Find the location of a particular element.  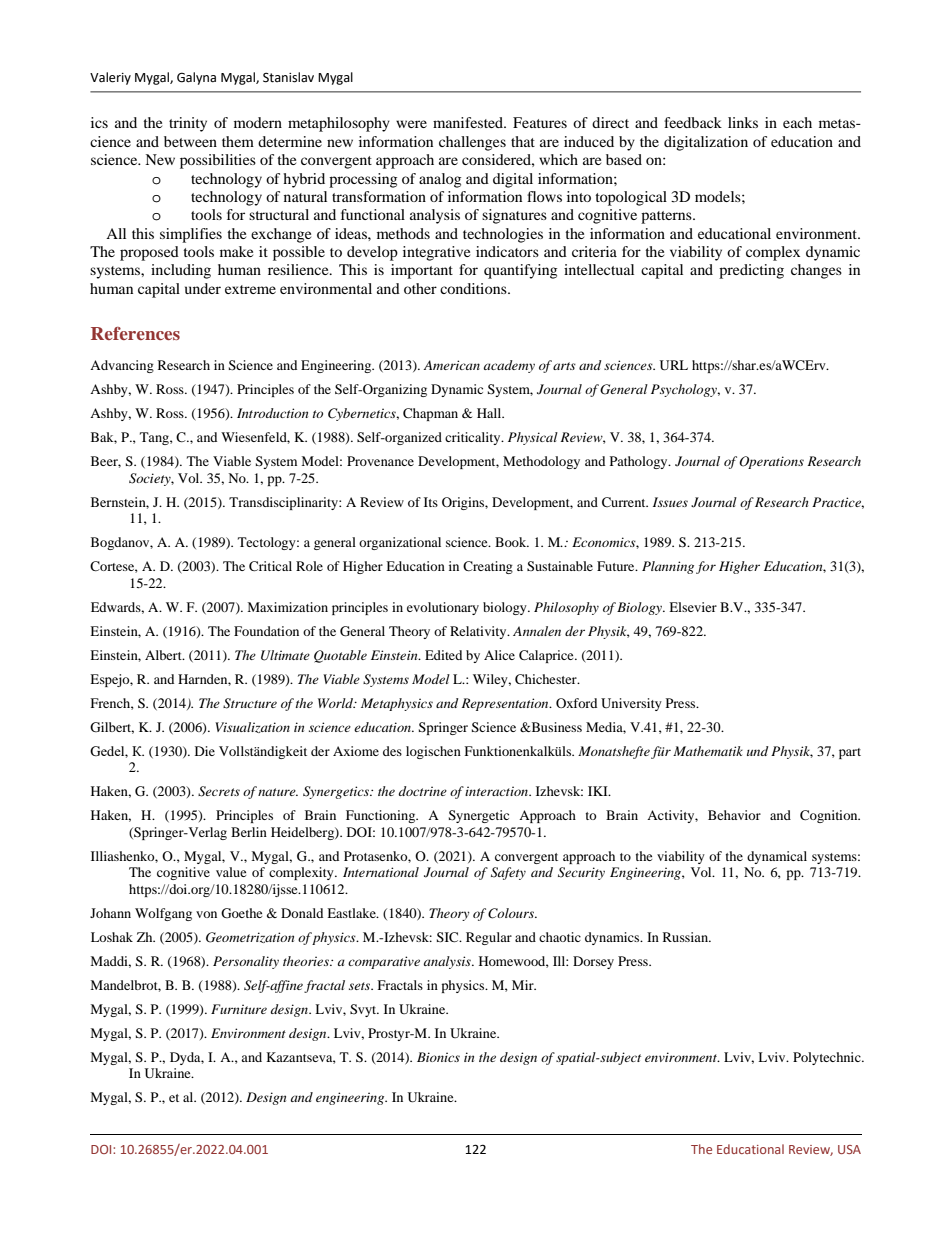

Furniture is located at coordinates (239, 1009).
